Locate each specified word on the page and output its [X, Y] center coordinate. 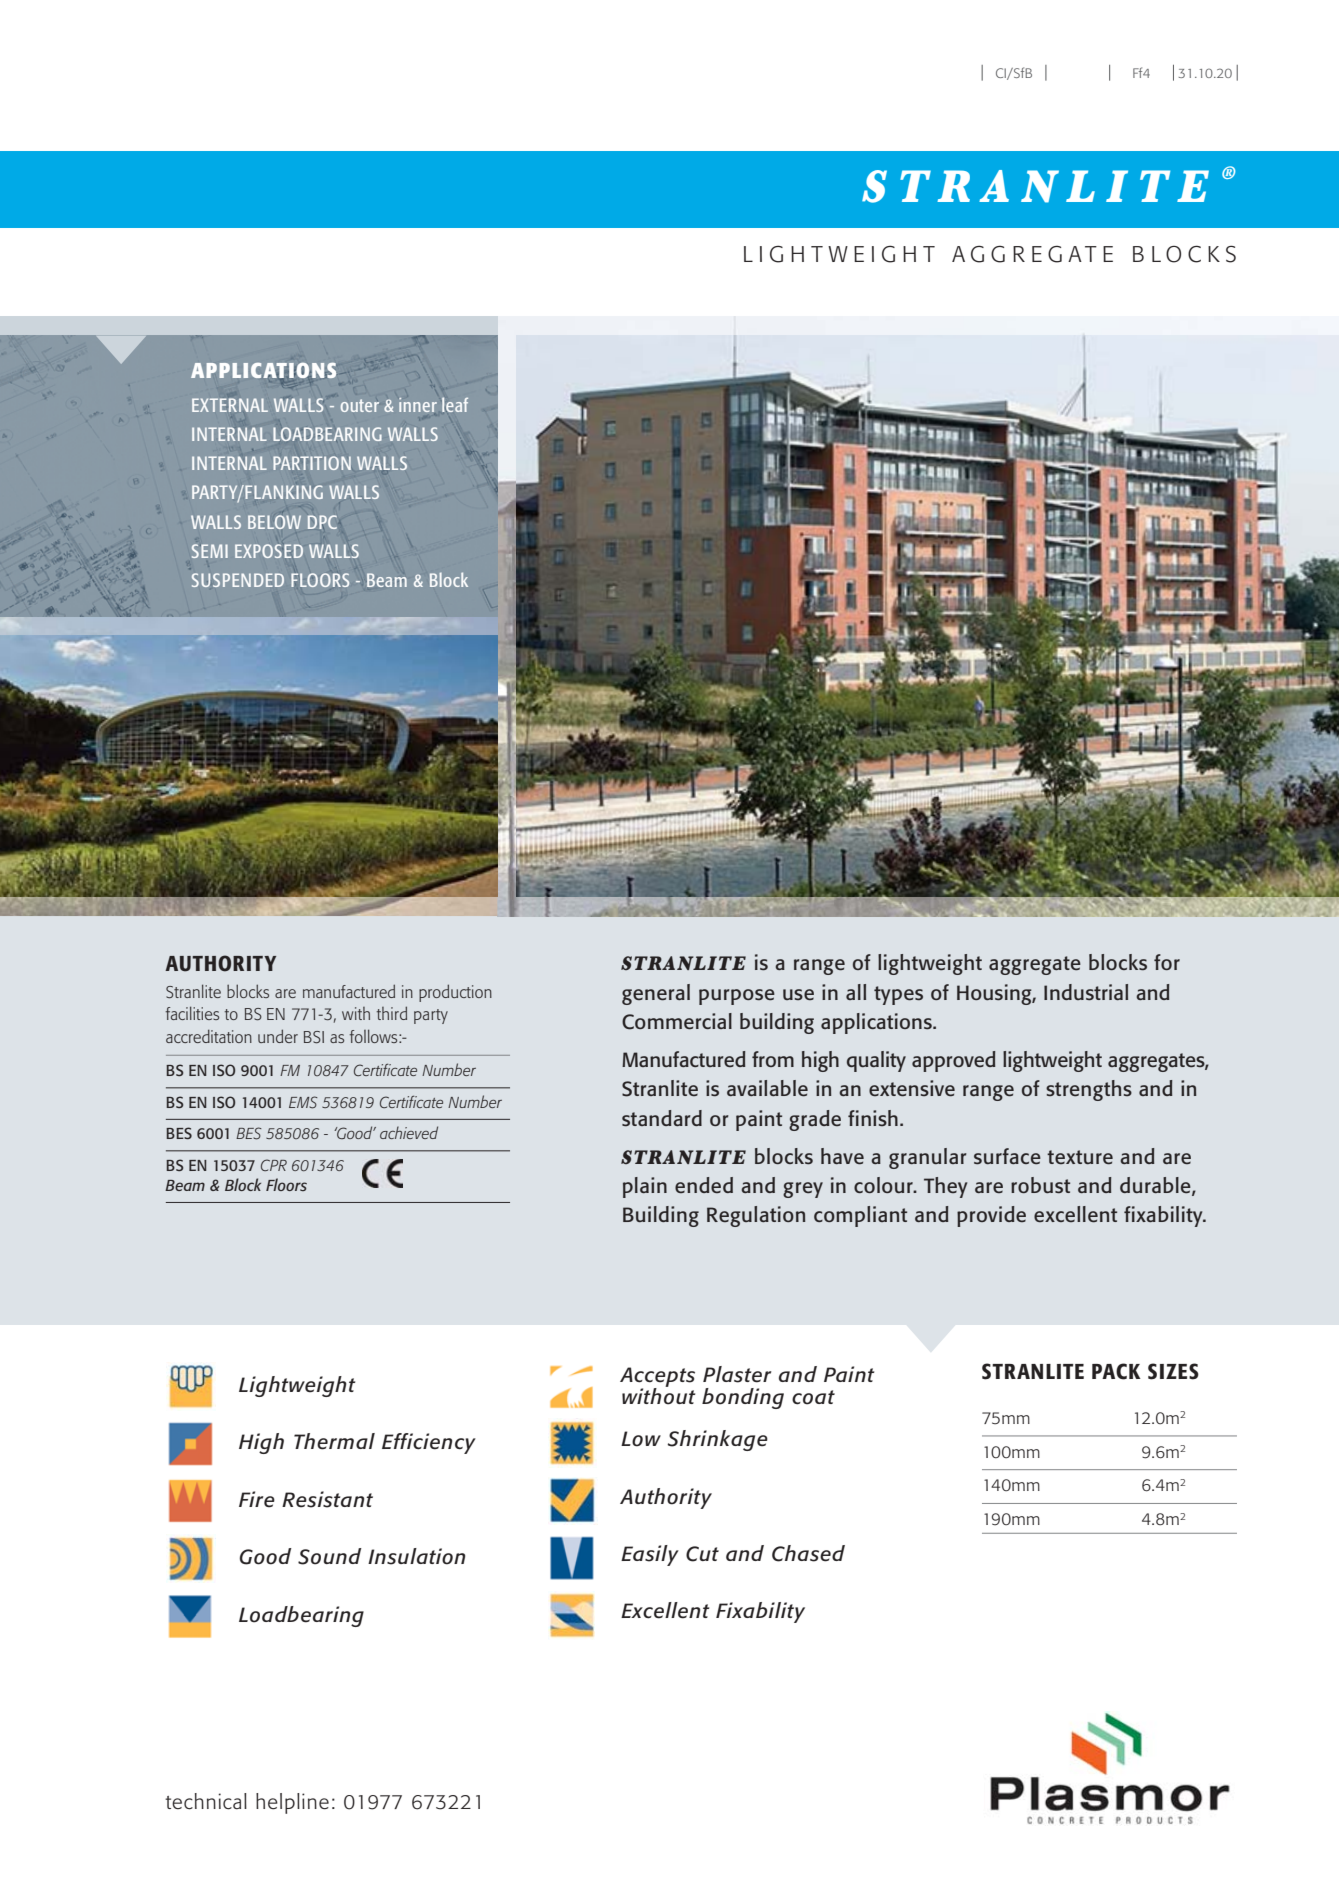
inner [418, 405]
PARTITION [312, 463]
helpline [292, 1803]
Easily [650, 1555]
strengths [1089, 1090]
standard [662, 1118]
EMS [303, 1102]
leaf [455, 404]
